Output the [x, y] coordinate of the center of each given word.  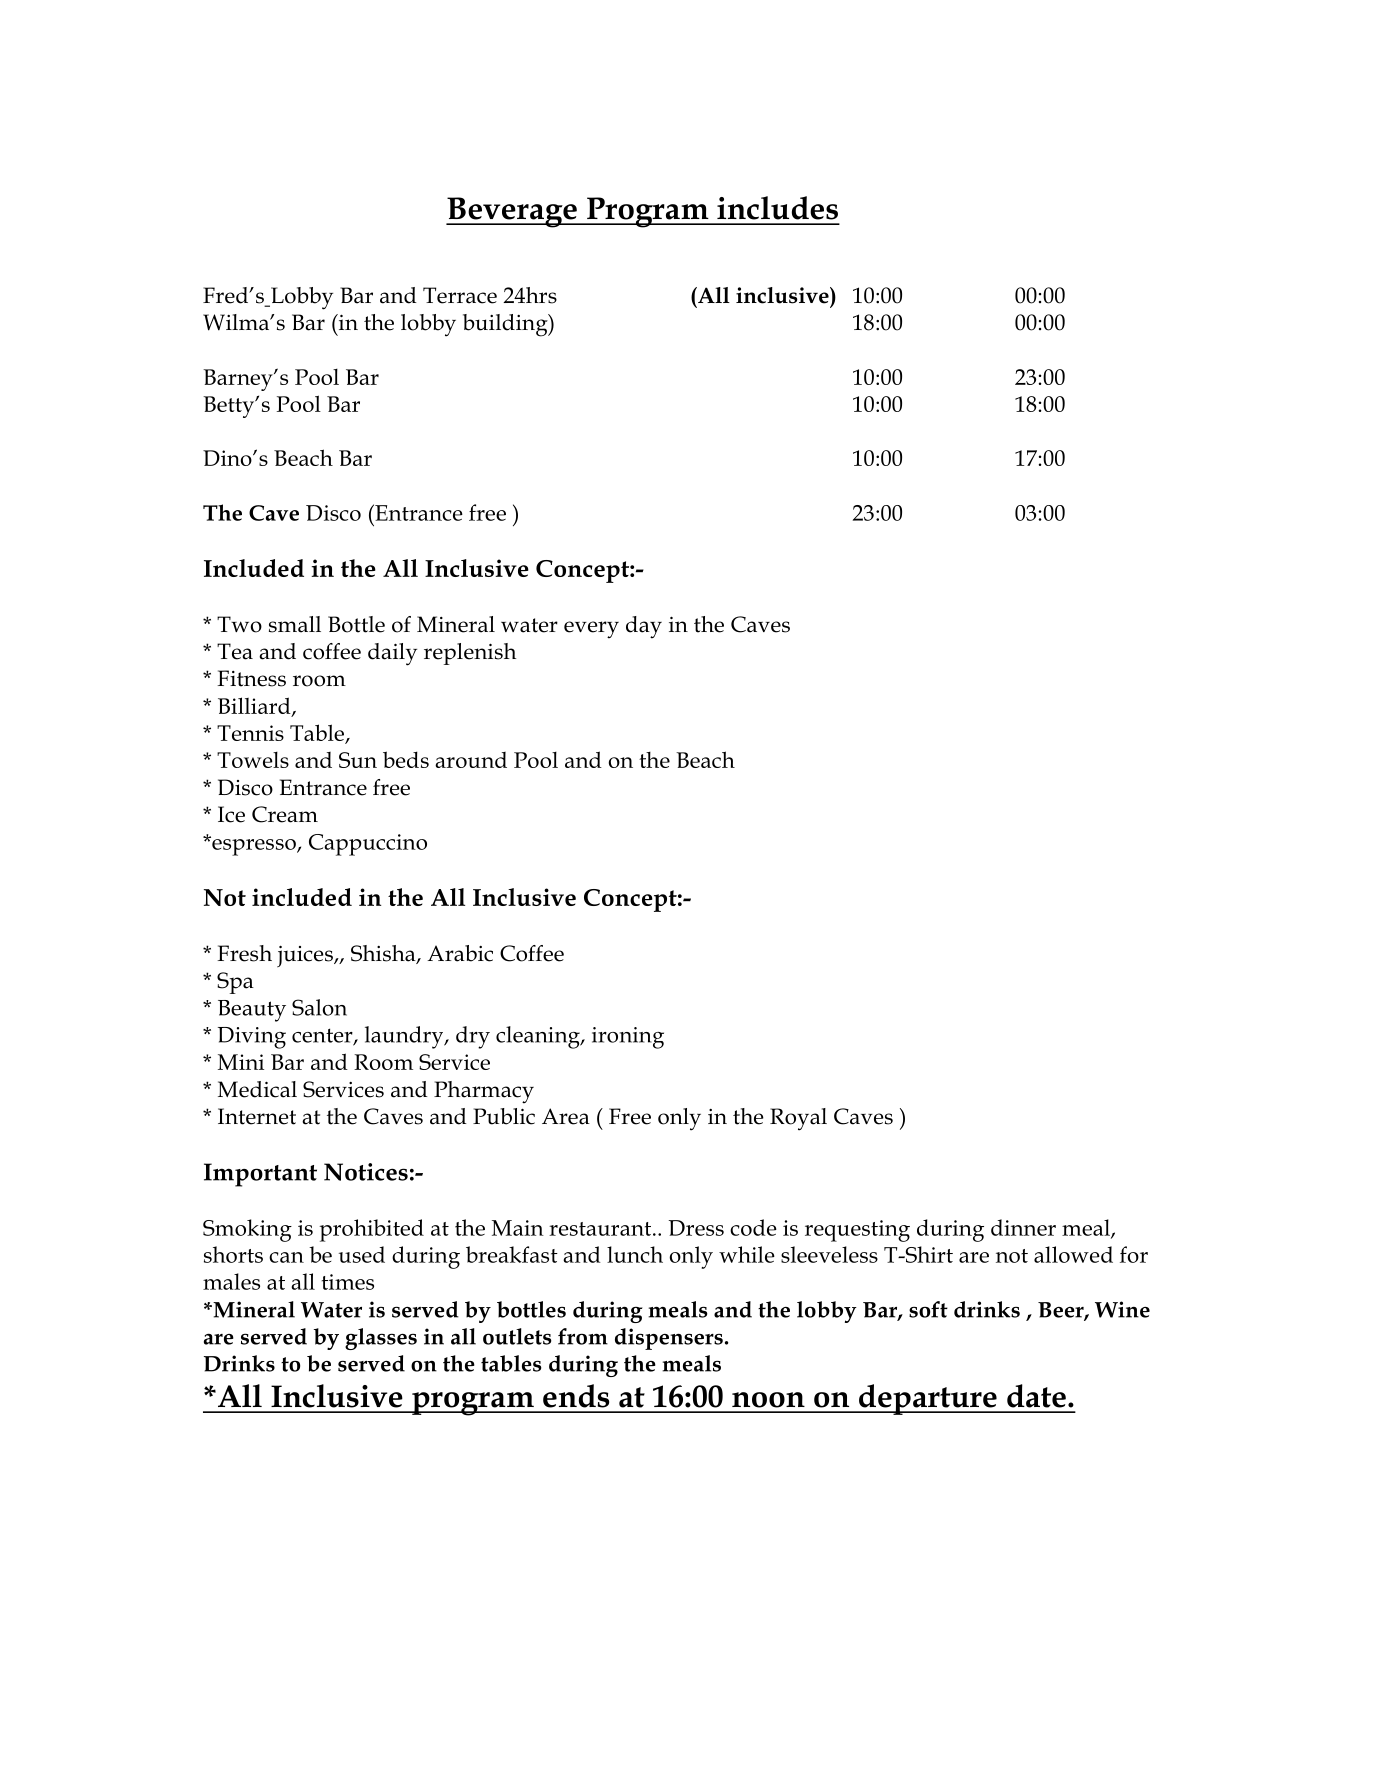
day [644, 627]
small [295, 624]
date [1036, 1396]
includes [777, 208]
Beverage [512, 212]
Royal [798, 1119]
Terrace [460, 295]
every [591, 630]
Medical [257, 1089]
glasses [381, 1339]
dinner [1023, 1227]
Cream [285, 814]
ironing [628, 1038]
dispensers [669, 1339]
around [471, 760]
